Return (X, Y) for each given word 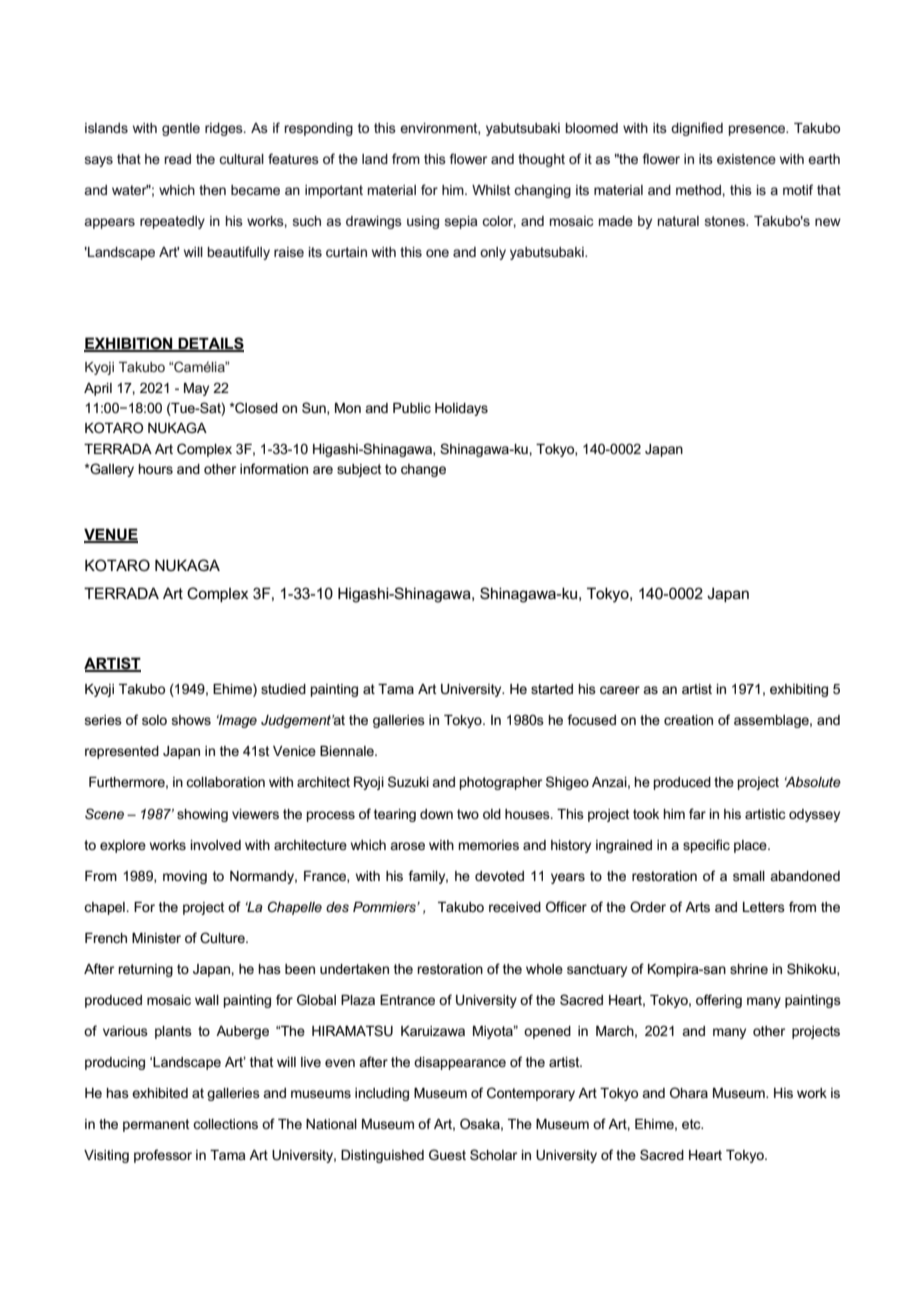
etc (692, 1124)
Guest (447, 1154)
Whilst (491, 190)
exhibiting (799, 690)
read (177, 159)
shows (191, 720)
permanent (156, 1125)
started (552, 689)
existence (746, 159)
